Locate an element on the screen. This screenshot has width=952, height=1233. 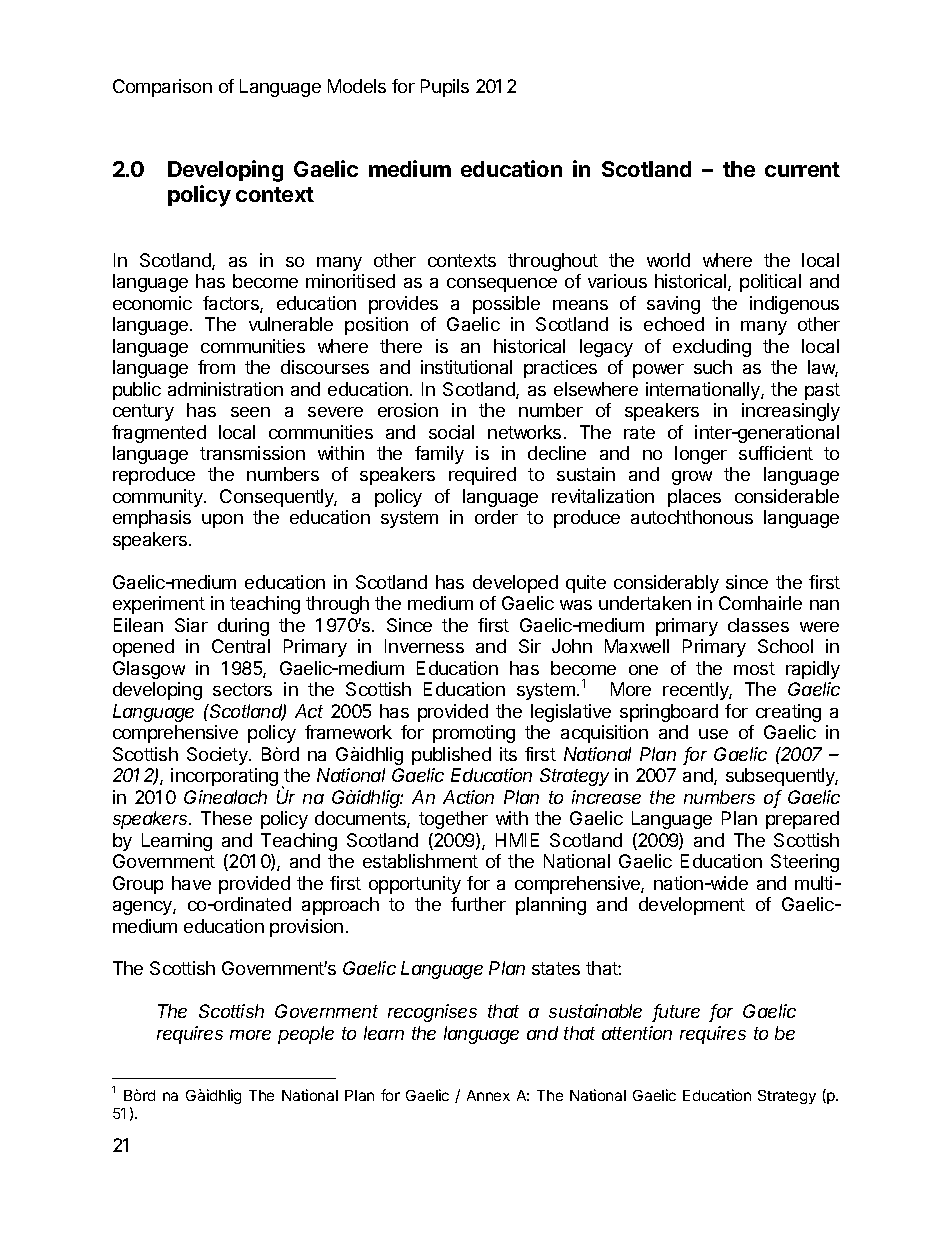
developed is located at coordinates (515, 584).
